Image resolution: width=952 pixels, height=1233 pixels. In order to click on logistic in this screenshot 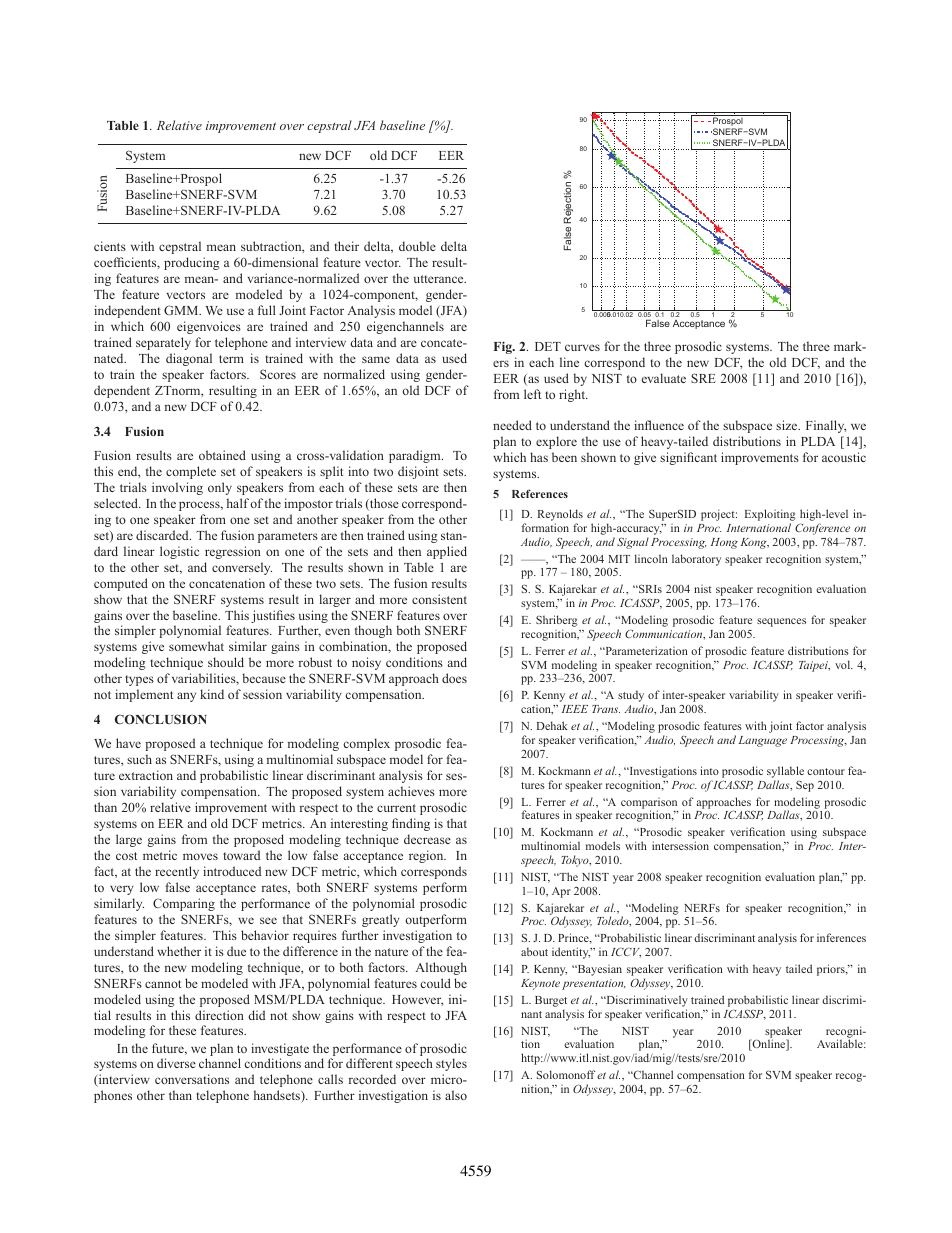, I will do `click(179, 552)`.
